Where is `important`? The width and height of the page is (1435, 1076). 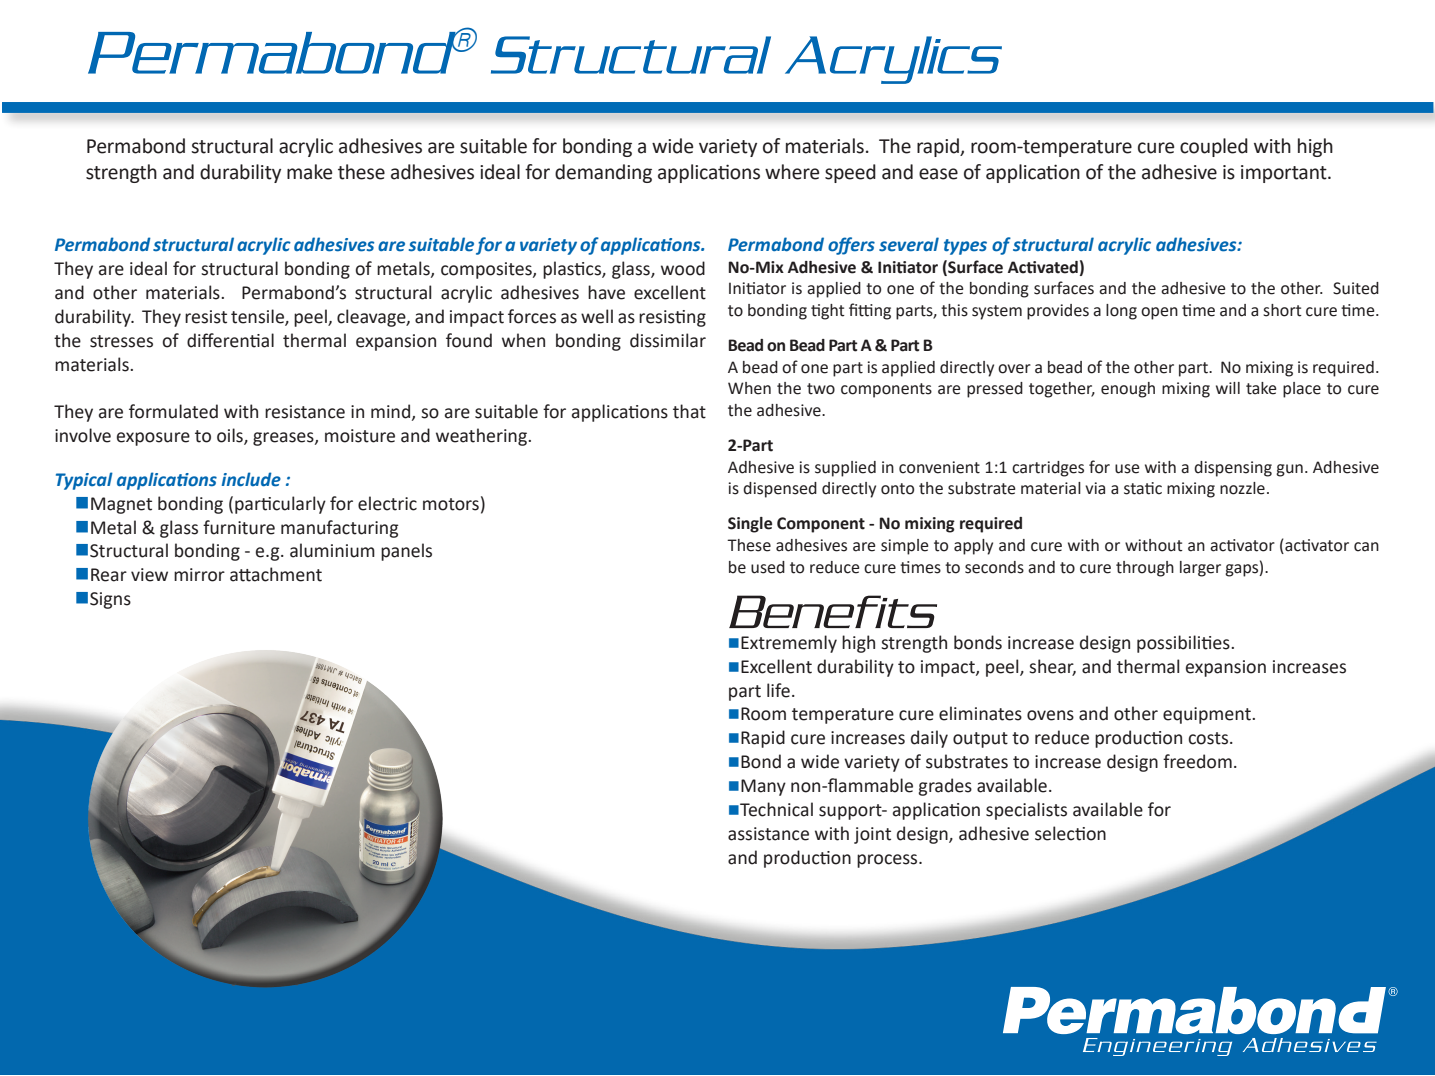 important is located at coordinates (1285, 174).
